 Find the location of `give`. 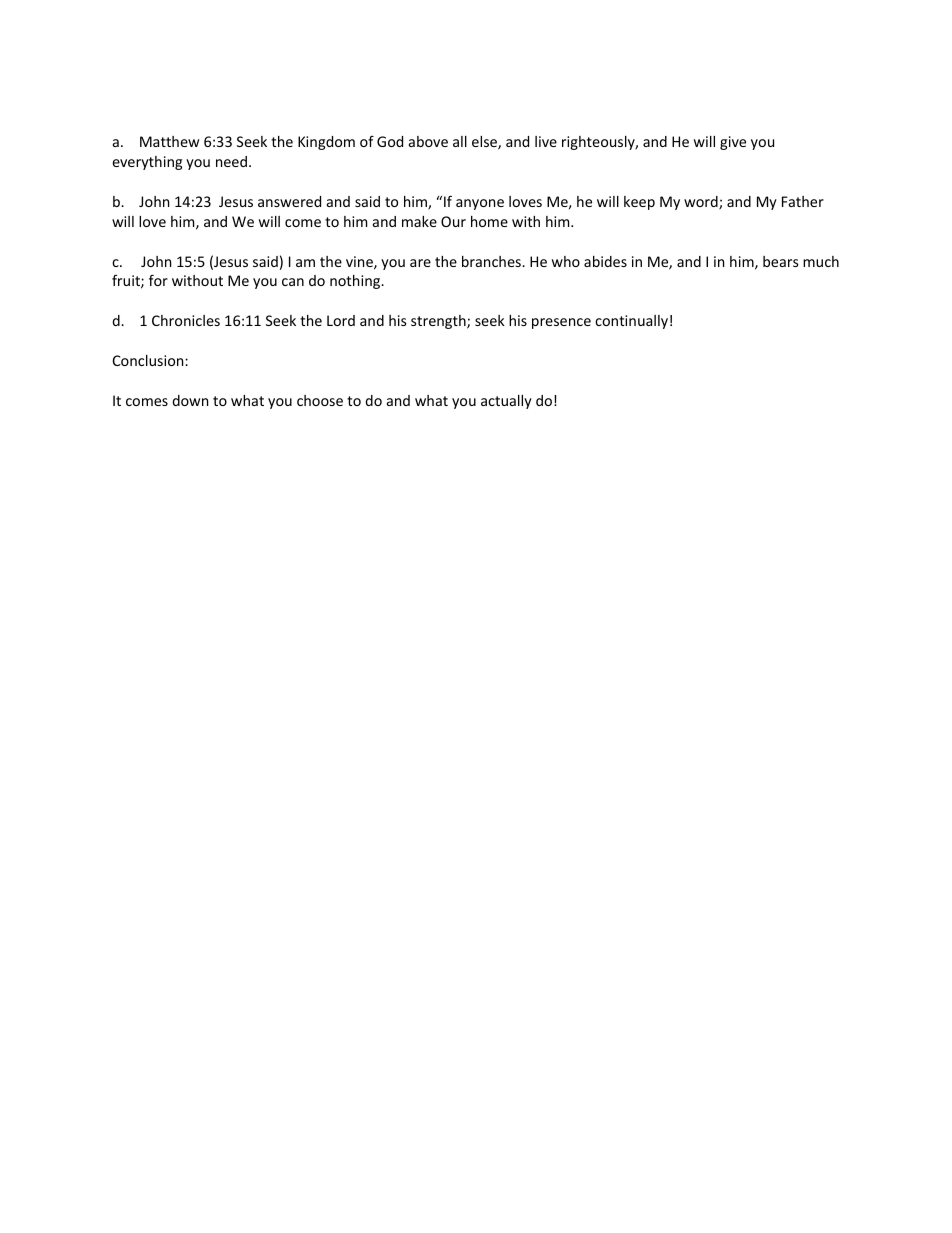

give is located at coordinates (733, 143).
